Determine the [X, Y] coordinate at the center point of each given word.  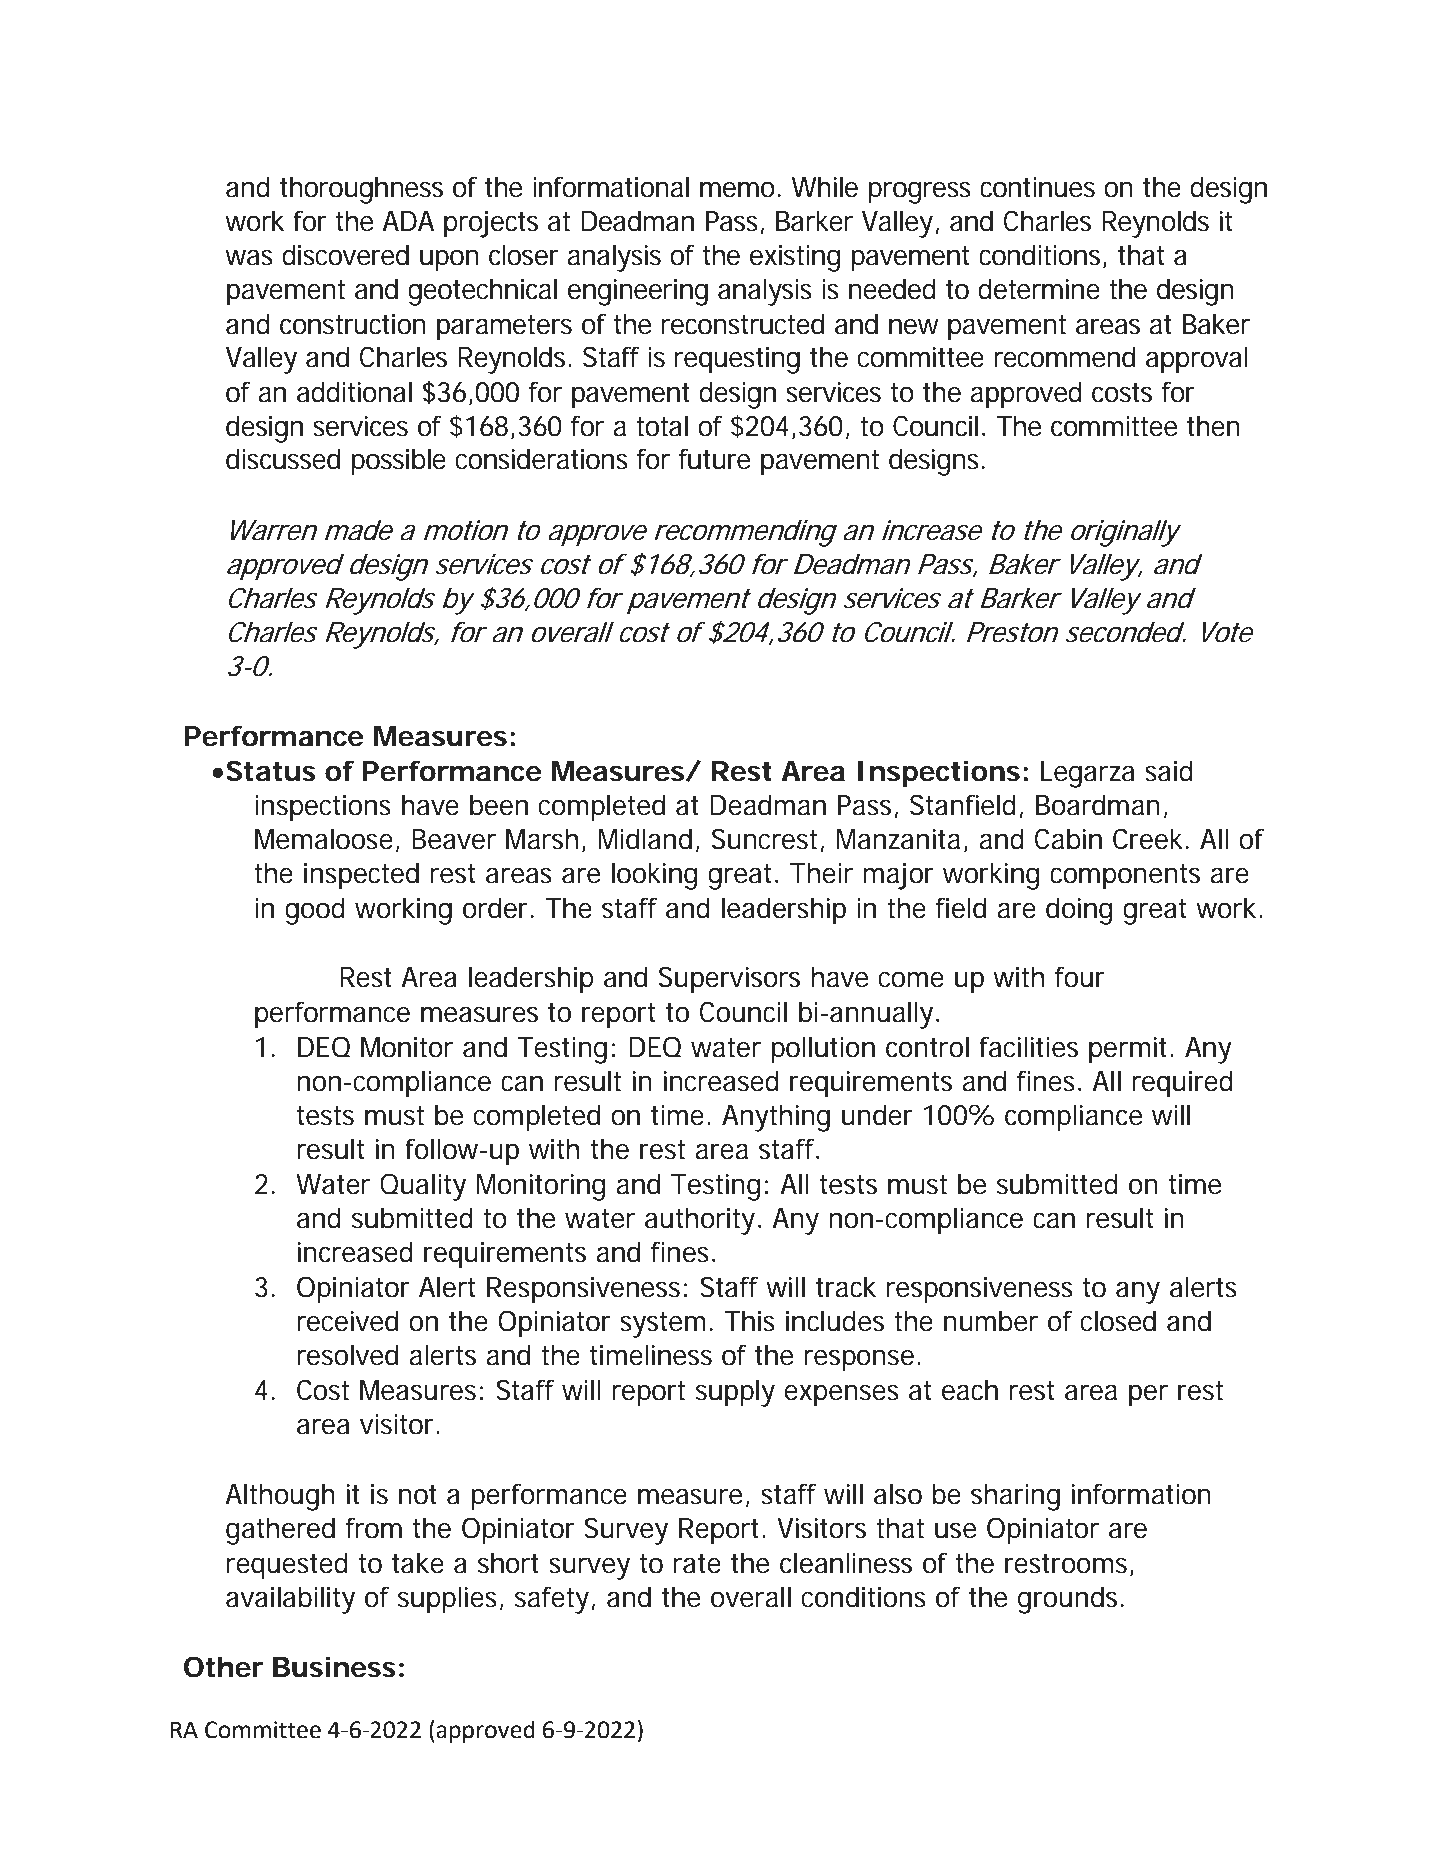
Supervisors [729, 980]
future [714, 459]
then [1213, 426]
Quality [423, 1187]
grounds [1071, 1600]
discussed [283, 459]
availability [290, 1600]
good [315, 911]
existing [795, 258]
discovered [345, 255]
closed [1118, 1321]
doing [1079, 911]
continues [1037, 187]
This [750, 1321]
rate [697, 1564]
